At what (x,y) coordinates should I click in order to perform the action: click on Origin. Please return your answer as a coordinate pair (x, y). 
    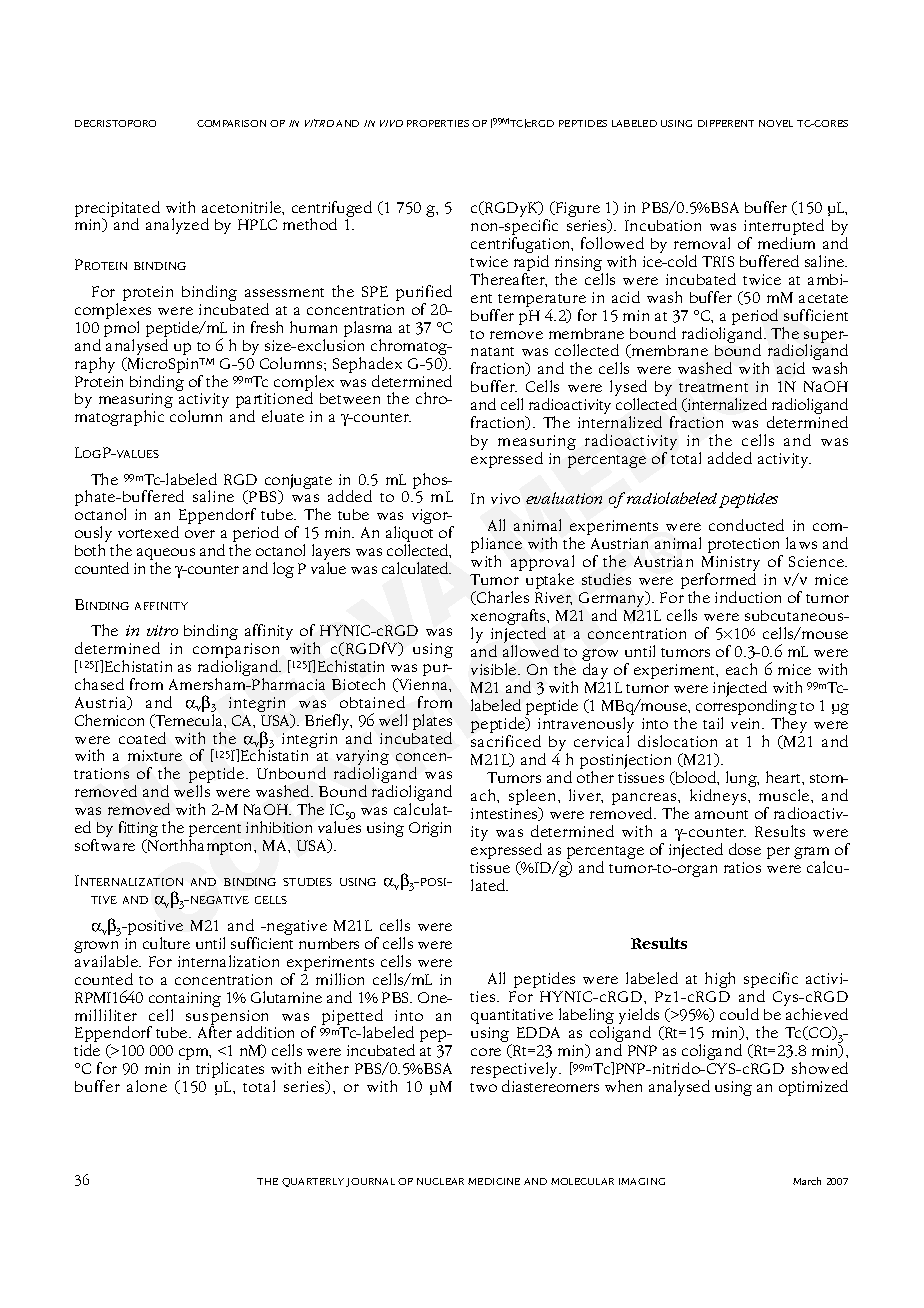
    Looking at the image, I should click on (430, 829).
